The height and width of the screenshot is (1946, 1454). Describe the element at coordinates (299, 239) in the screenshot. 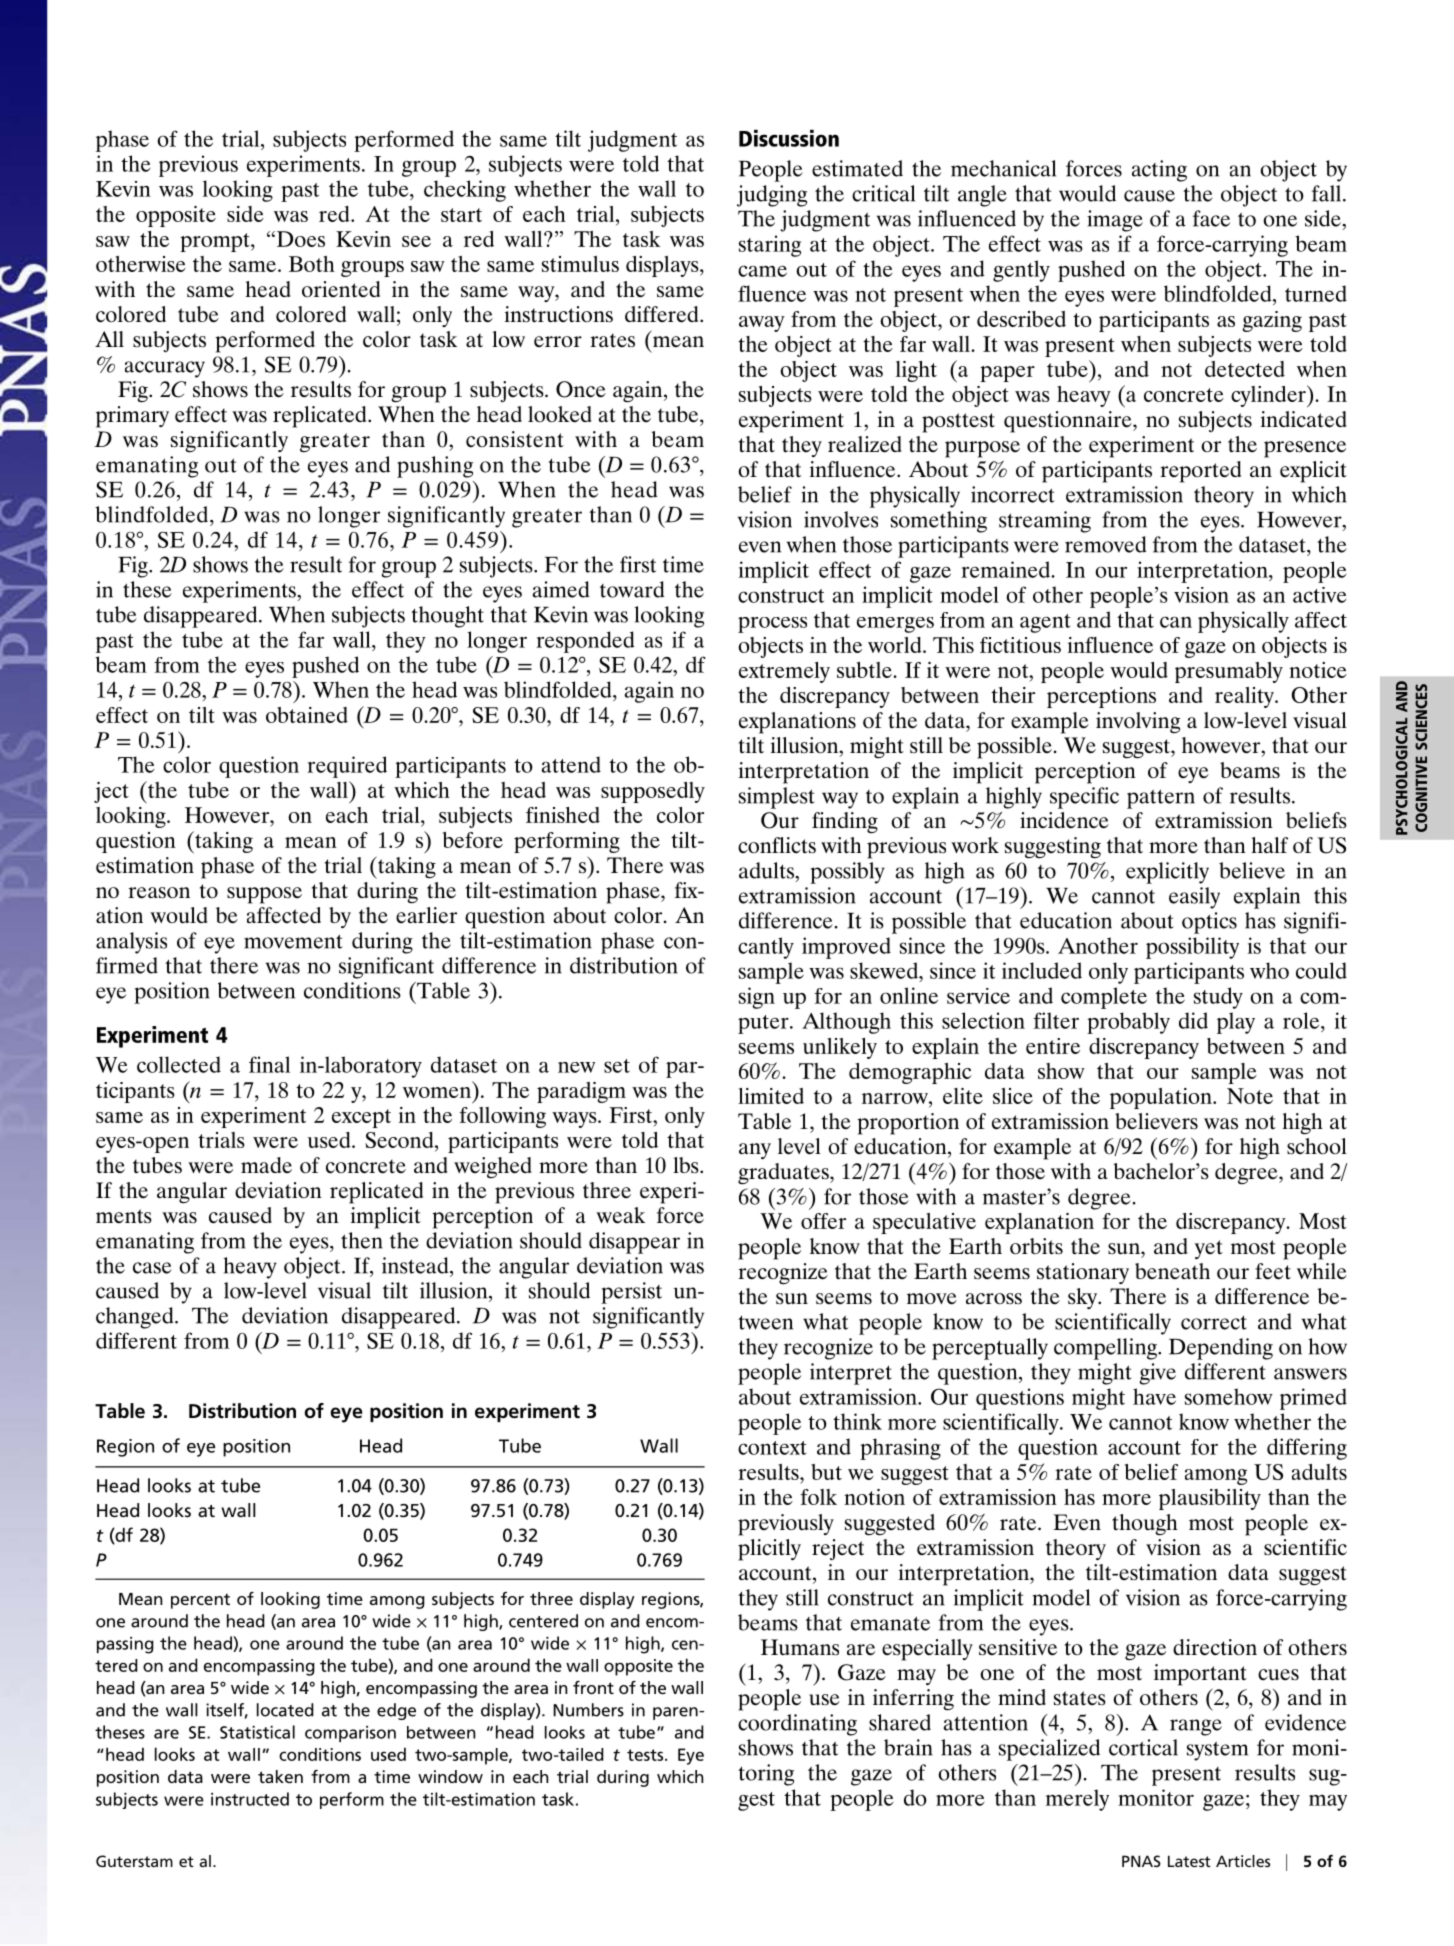

I see `Does` at that location.
